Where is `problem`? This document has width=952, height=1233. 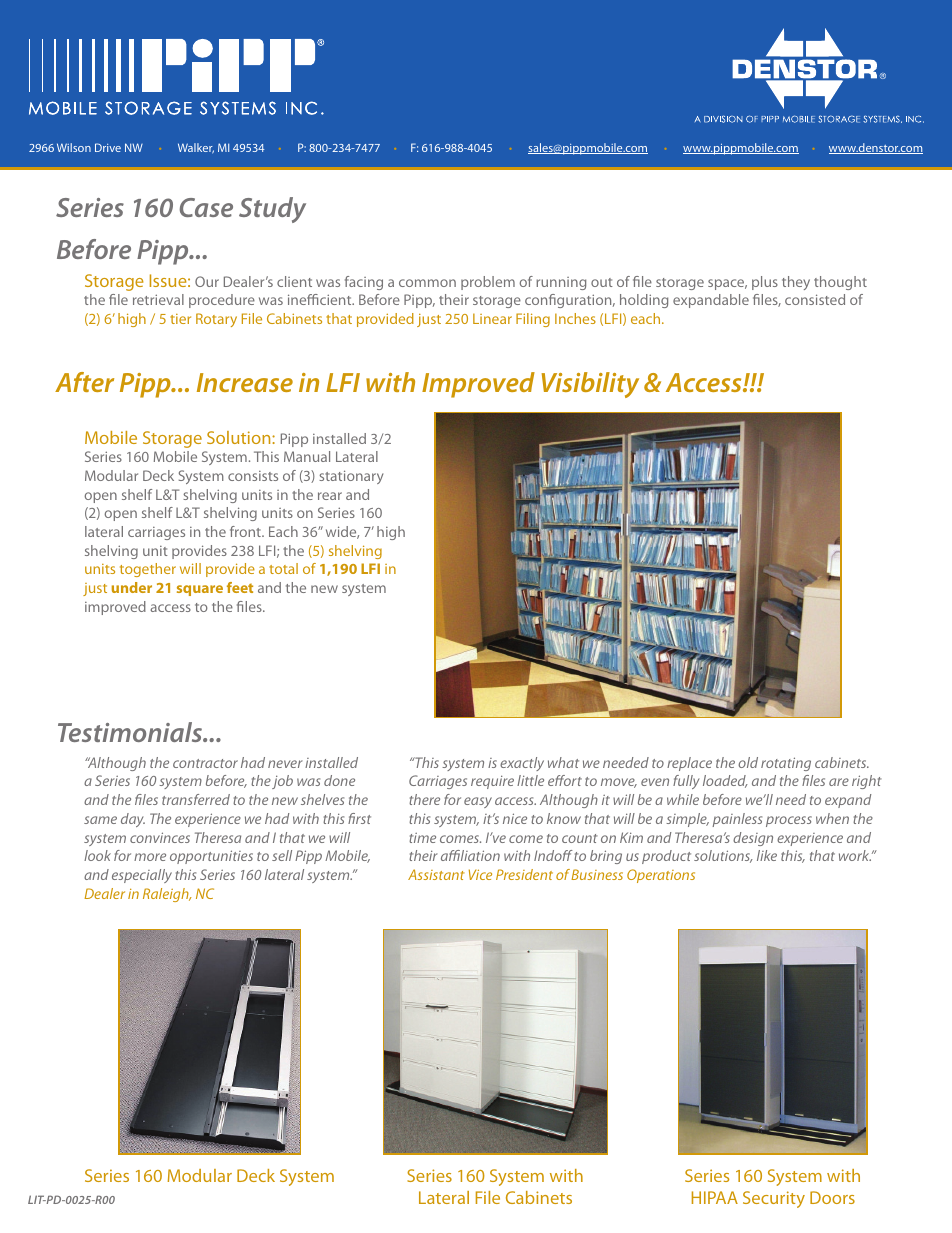 problem is located at coordinates (488, 283).
